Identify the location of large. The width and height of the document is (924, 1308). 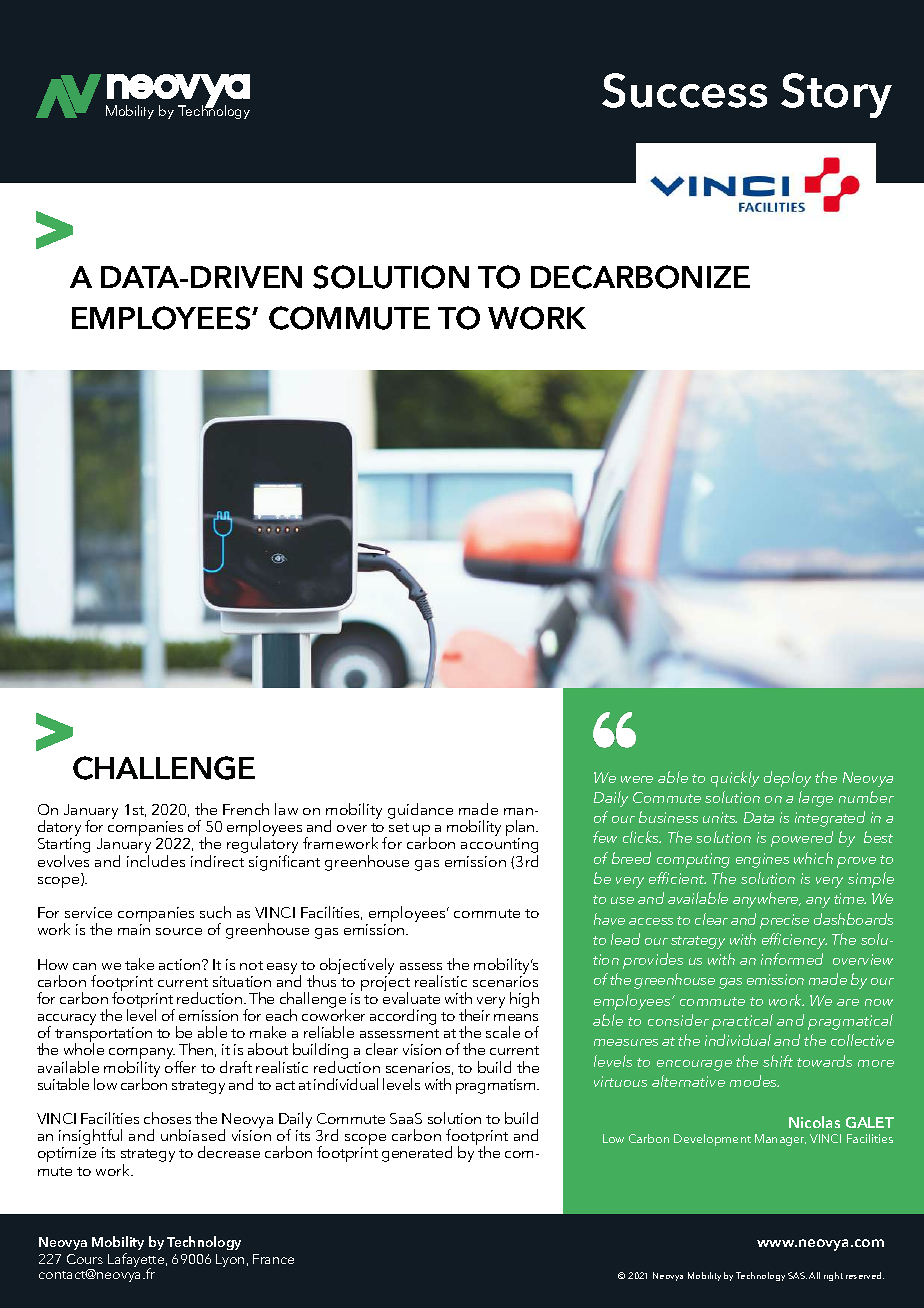
(816, 799).
